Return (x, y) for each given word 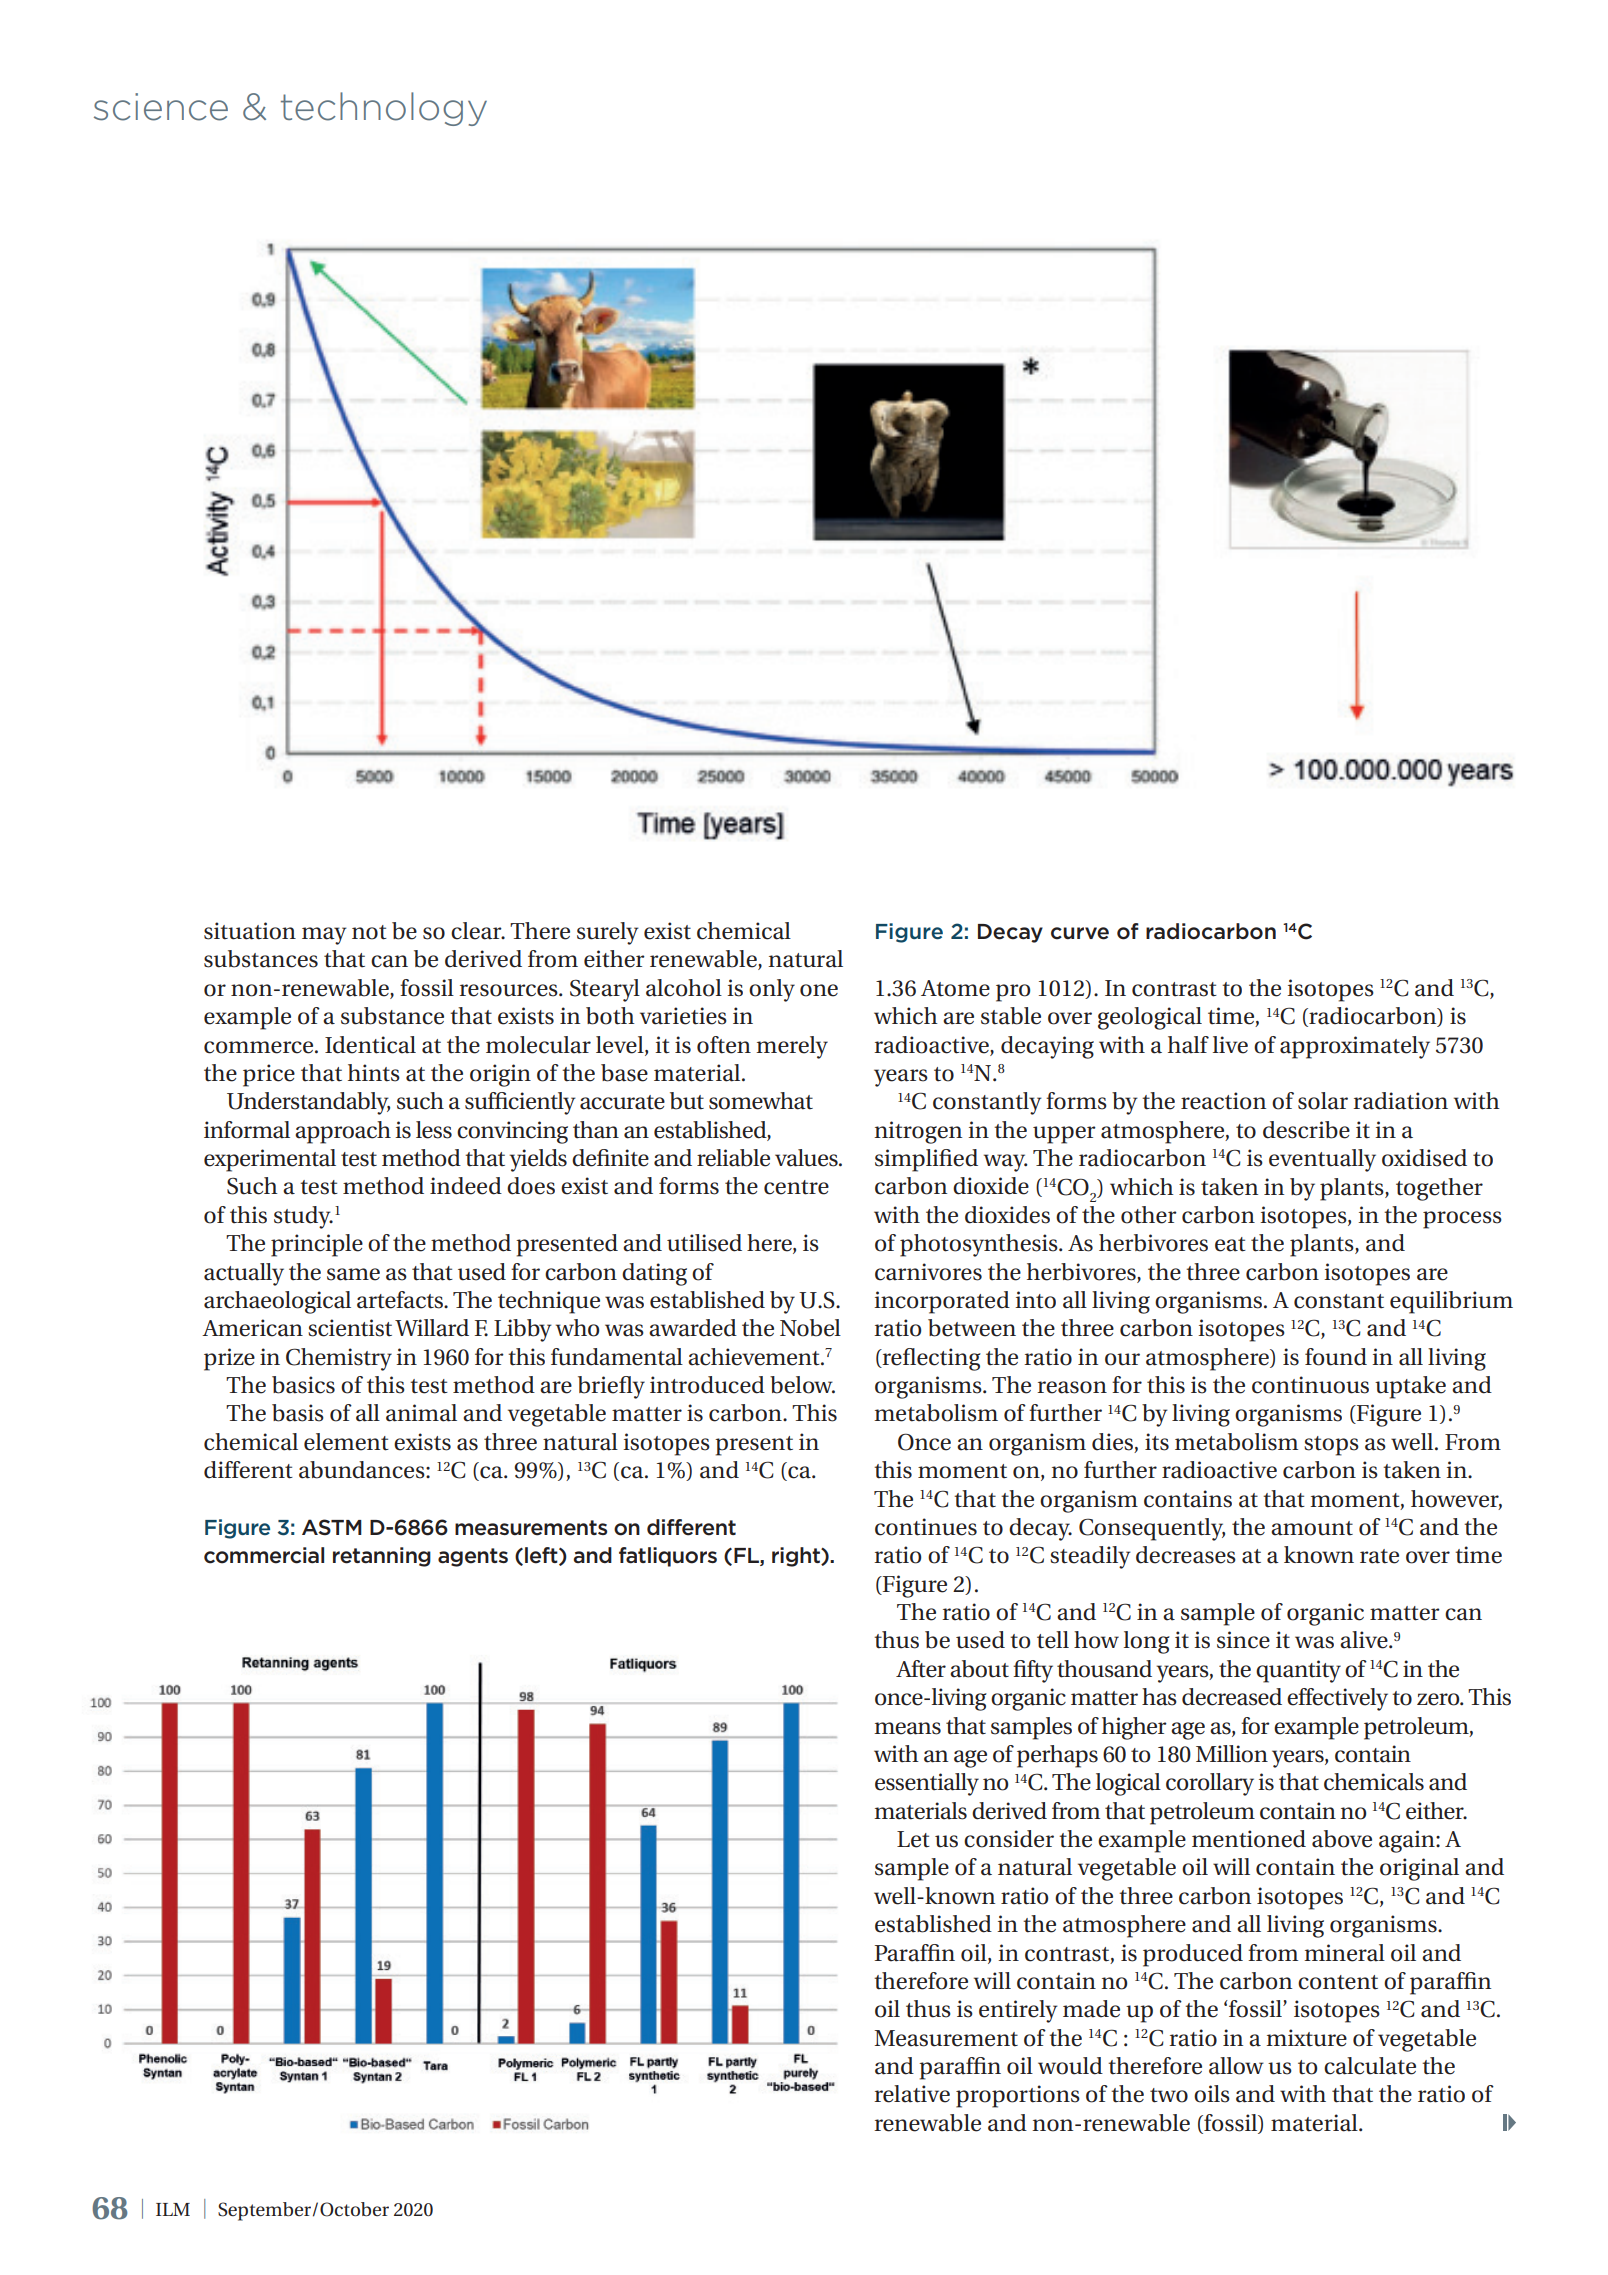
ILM (173, 2209)
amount (1312, 1528)
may (324, 936)
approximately (1355, 1047)
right (797, 1557)
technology (384, 109)
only (772, 990)
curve (1080, 933)
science (161, 107)
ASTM (332, 1527)
